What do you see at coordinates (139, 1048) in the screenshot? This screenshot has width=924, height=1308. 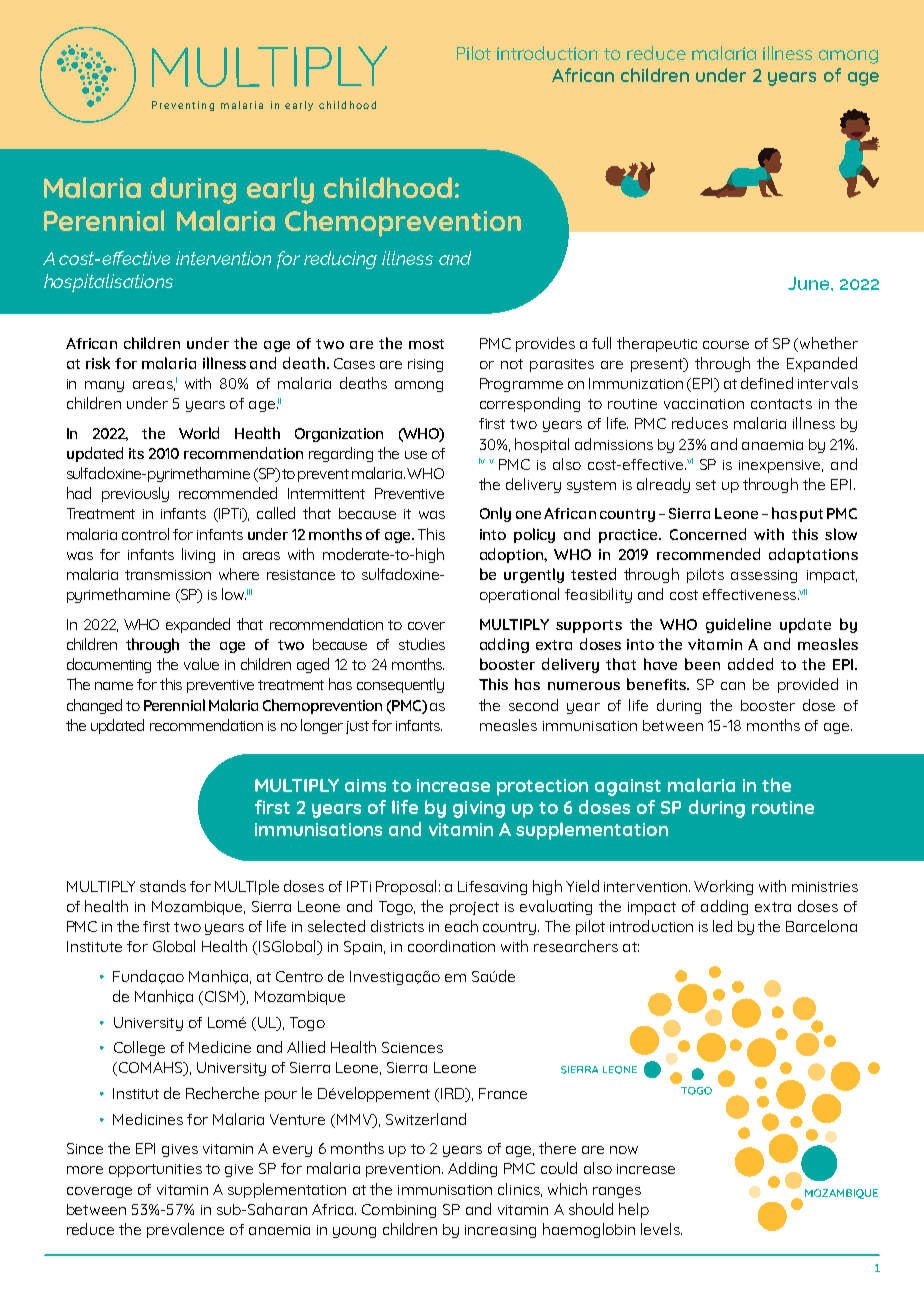 I see `College` at bounding box center [139, 1048].
